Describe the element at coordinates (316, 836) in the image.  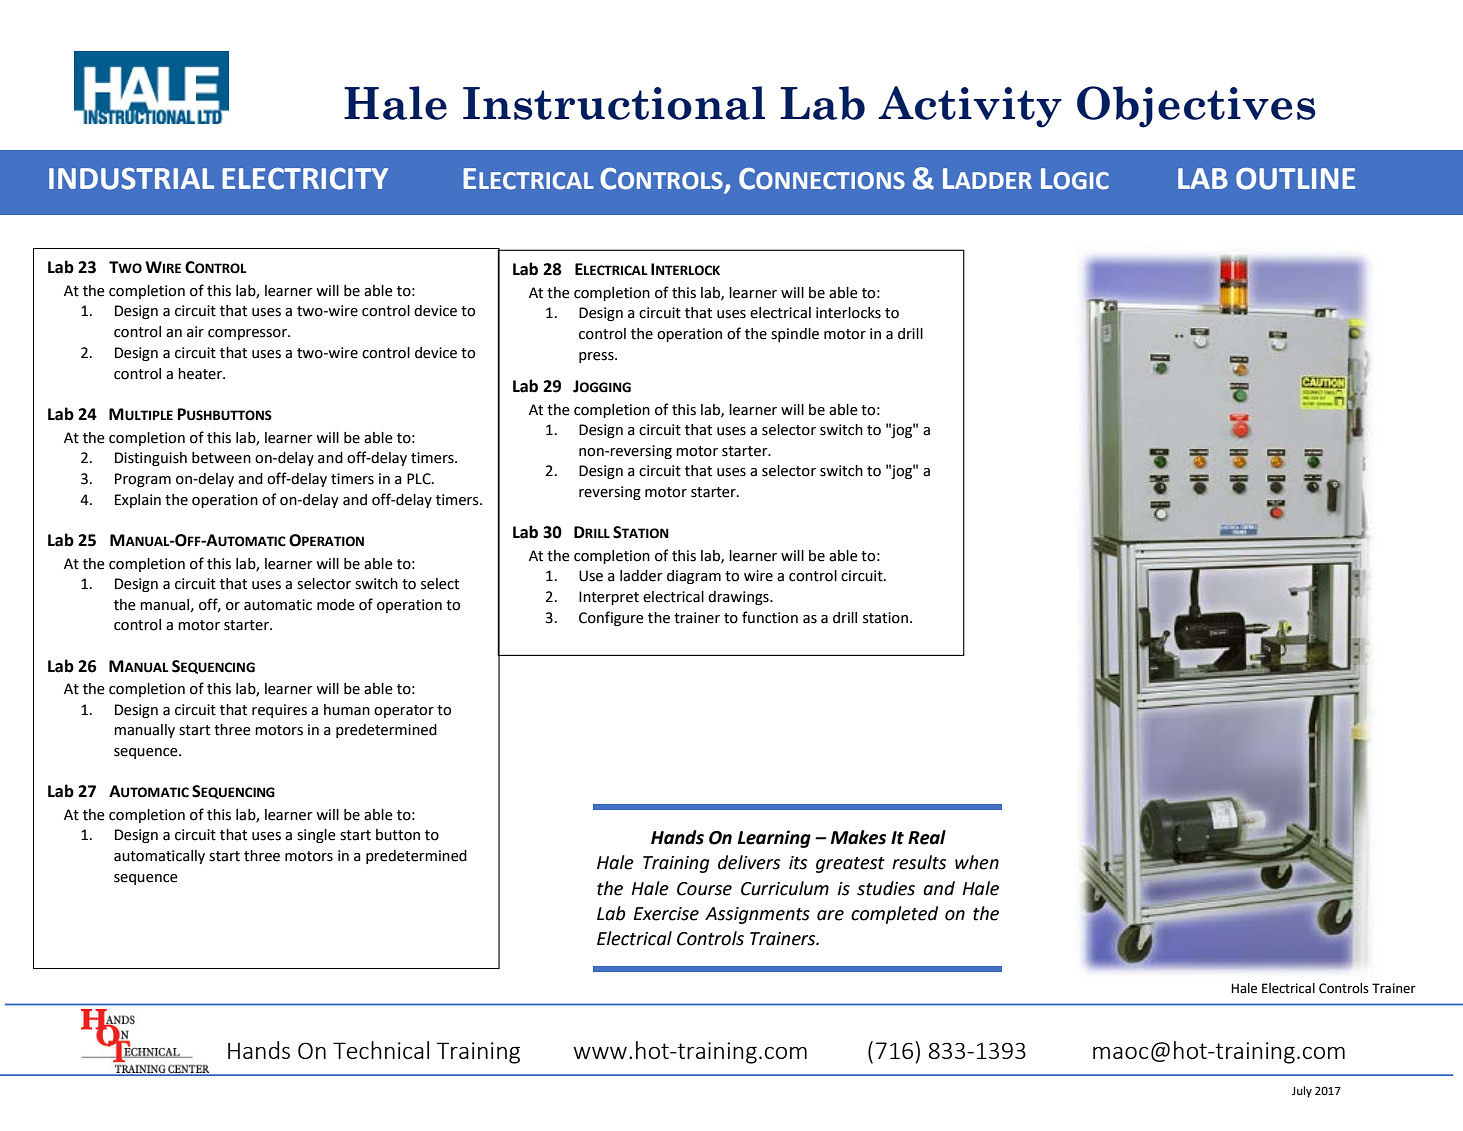
I see `single` at that location.
